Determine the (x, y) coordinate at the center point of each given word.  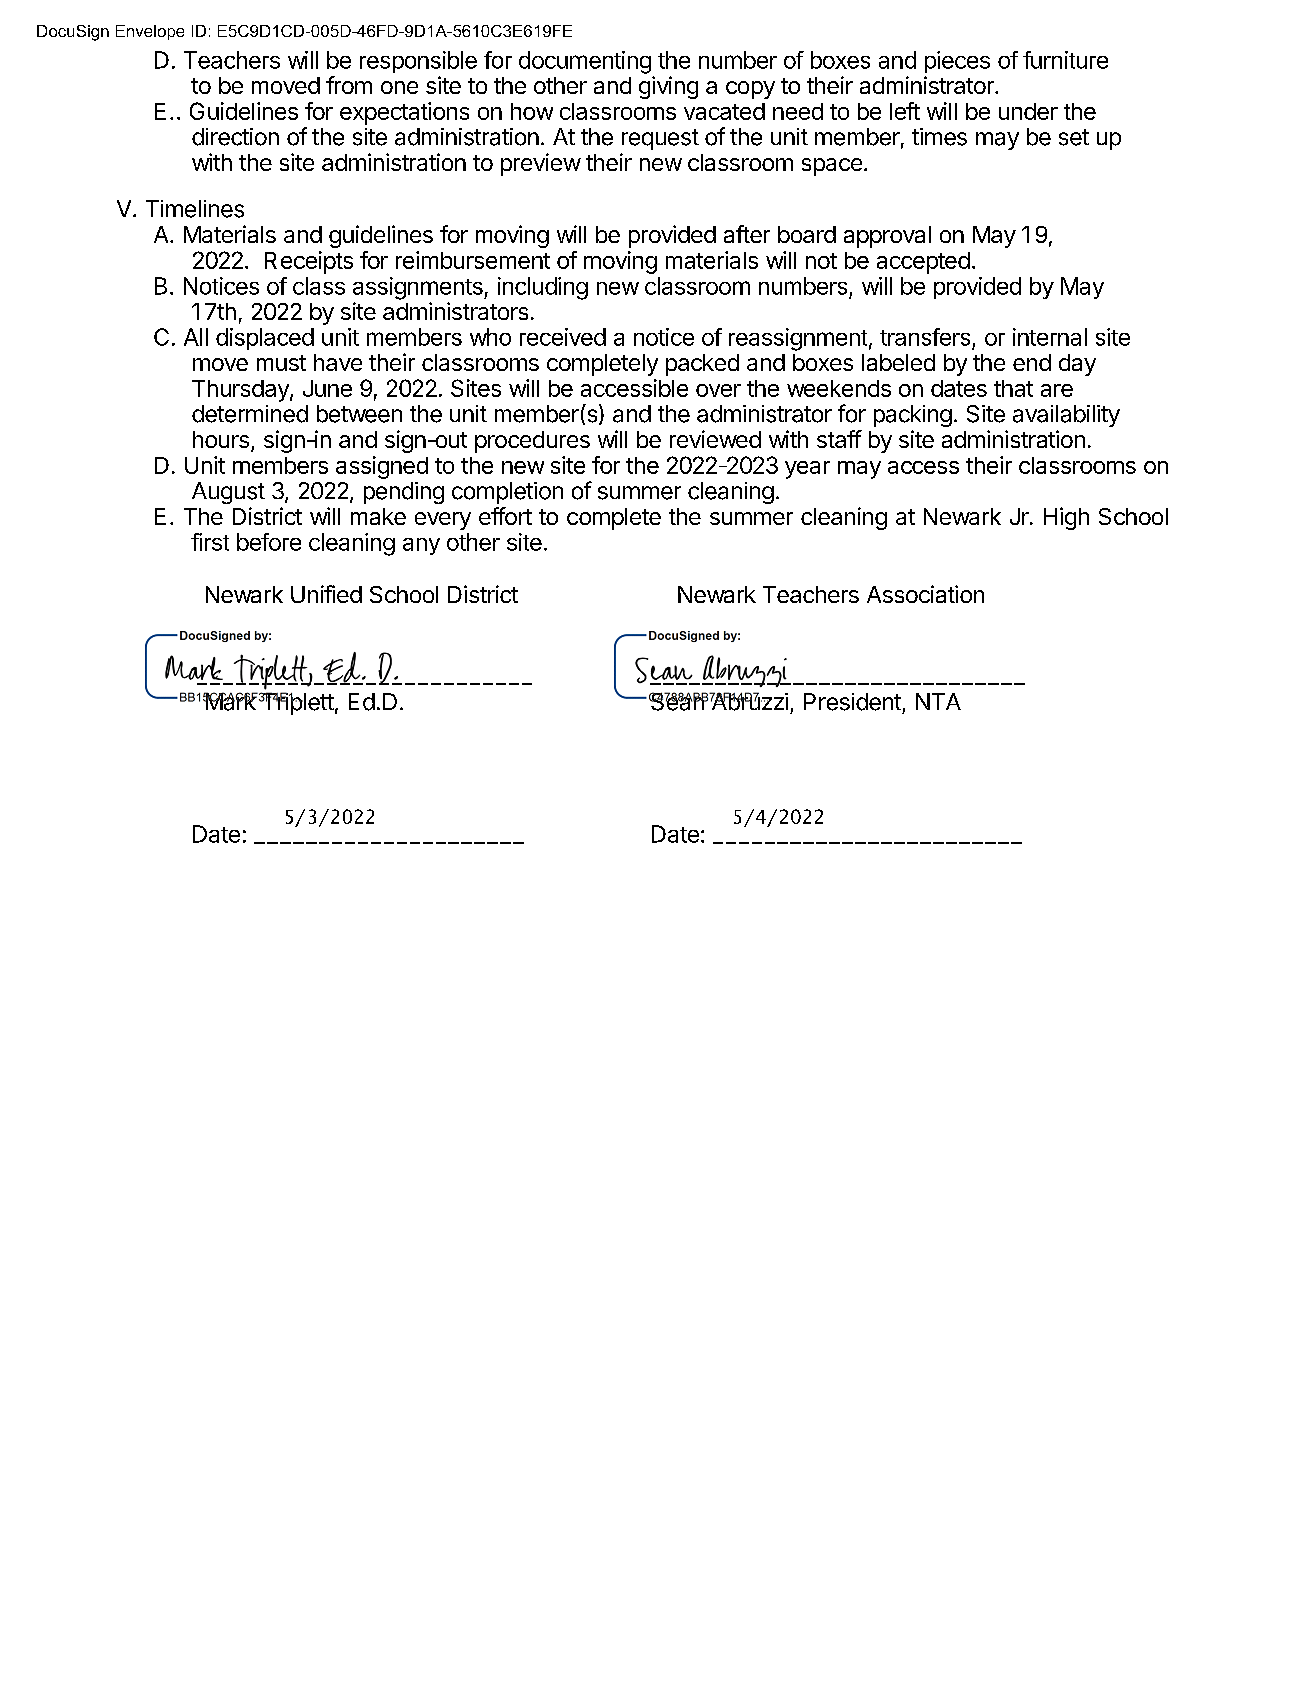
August (228, 493)
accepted (923, 263)
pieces (957, 62)
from (349, 85)
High (1066, 518)
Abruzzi (748, 701)
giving (668, 87)
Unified (326, 594)
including (543, 288)
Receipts (309, 262)
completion (507, 493)
